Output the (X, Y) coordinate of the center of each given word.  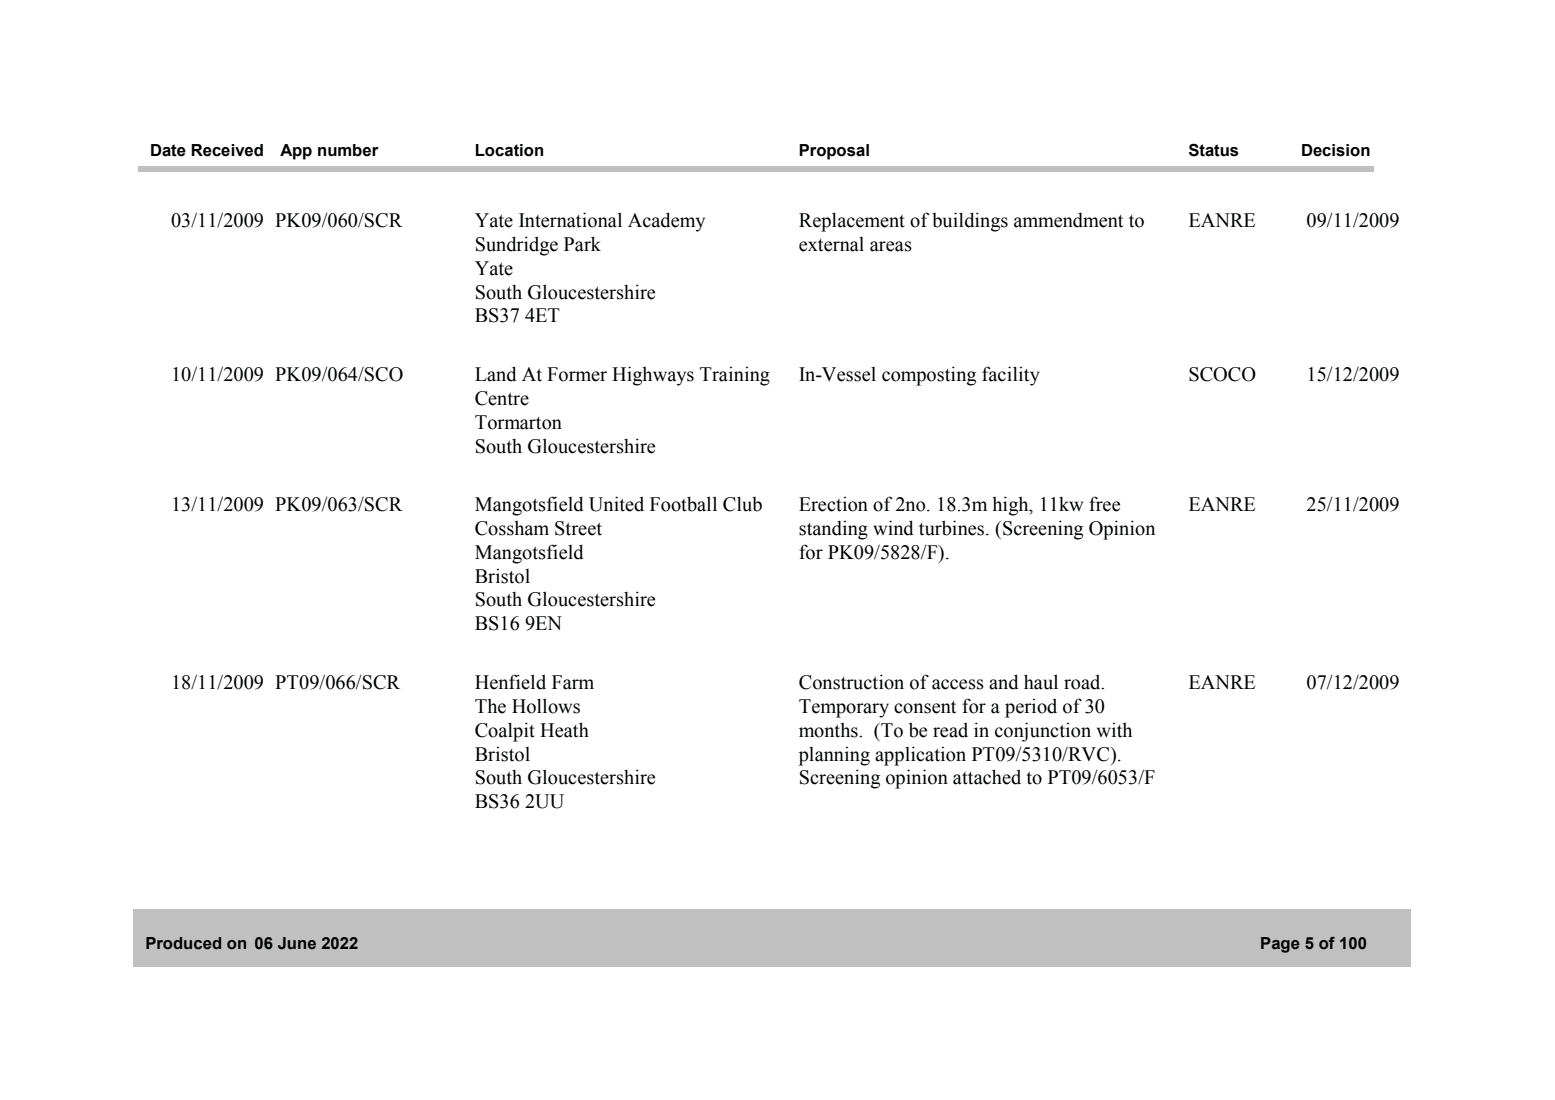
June (297, 943)
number (348, 150)
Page (1280, 945)
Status (1213, 150)
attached (987, 777)
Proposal (834, 152)
